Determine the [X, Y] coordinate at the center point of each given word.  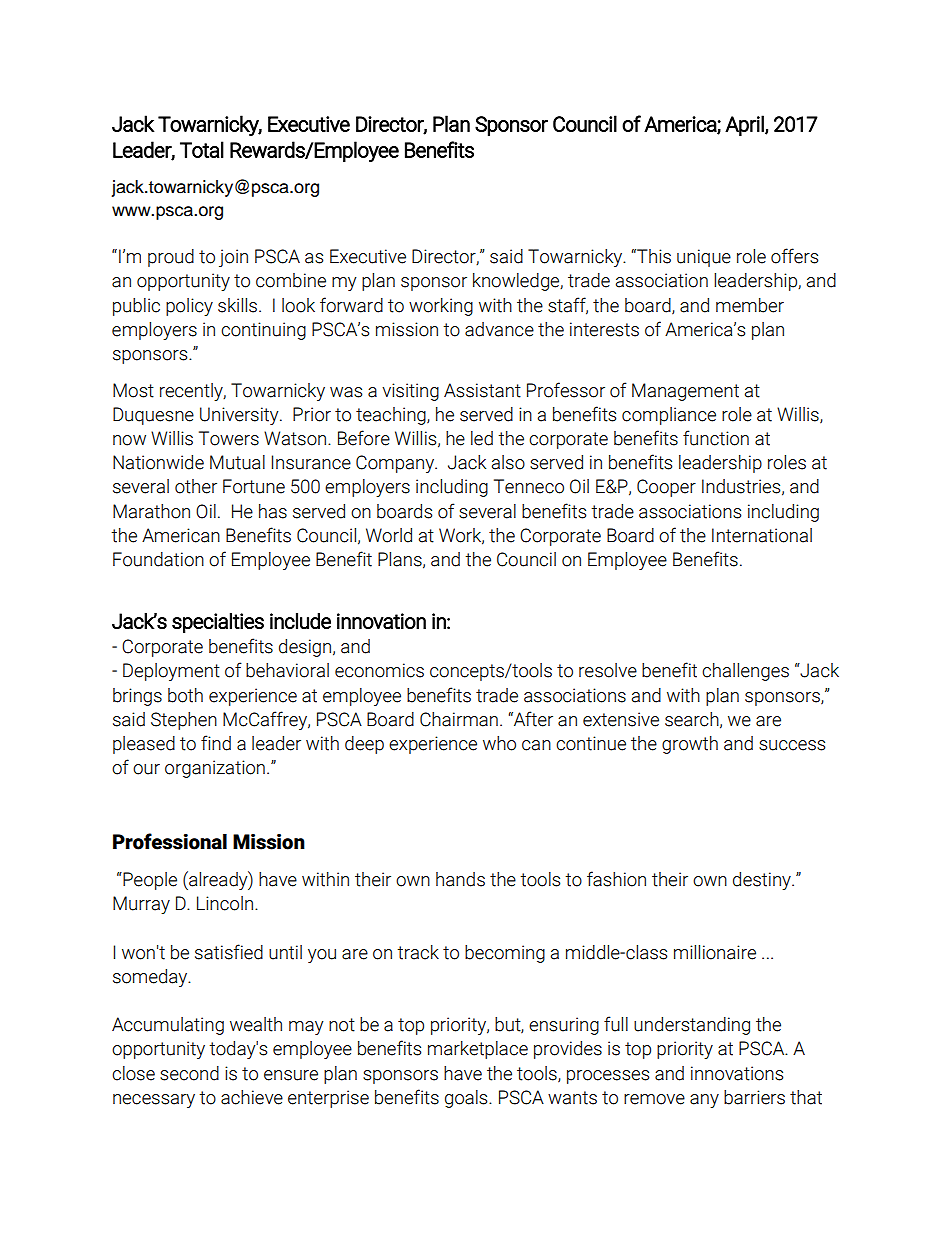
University [240, 416]
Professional [170, 841]
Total [202, 149]
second [189, 1073]
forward [351, 305]
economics [379, 670]
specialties [218, 623]
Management [685, 392]
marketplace [478, 1050]
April [745, 125]
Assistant [482, 390]
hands [460, 879]
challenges [745, 672]
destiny [763, 881]
